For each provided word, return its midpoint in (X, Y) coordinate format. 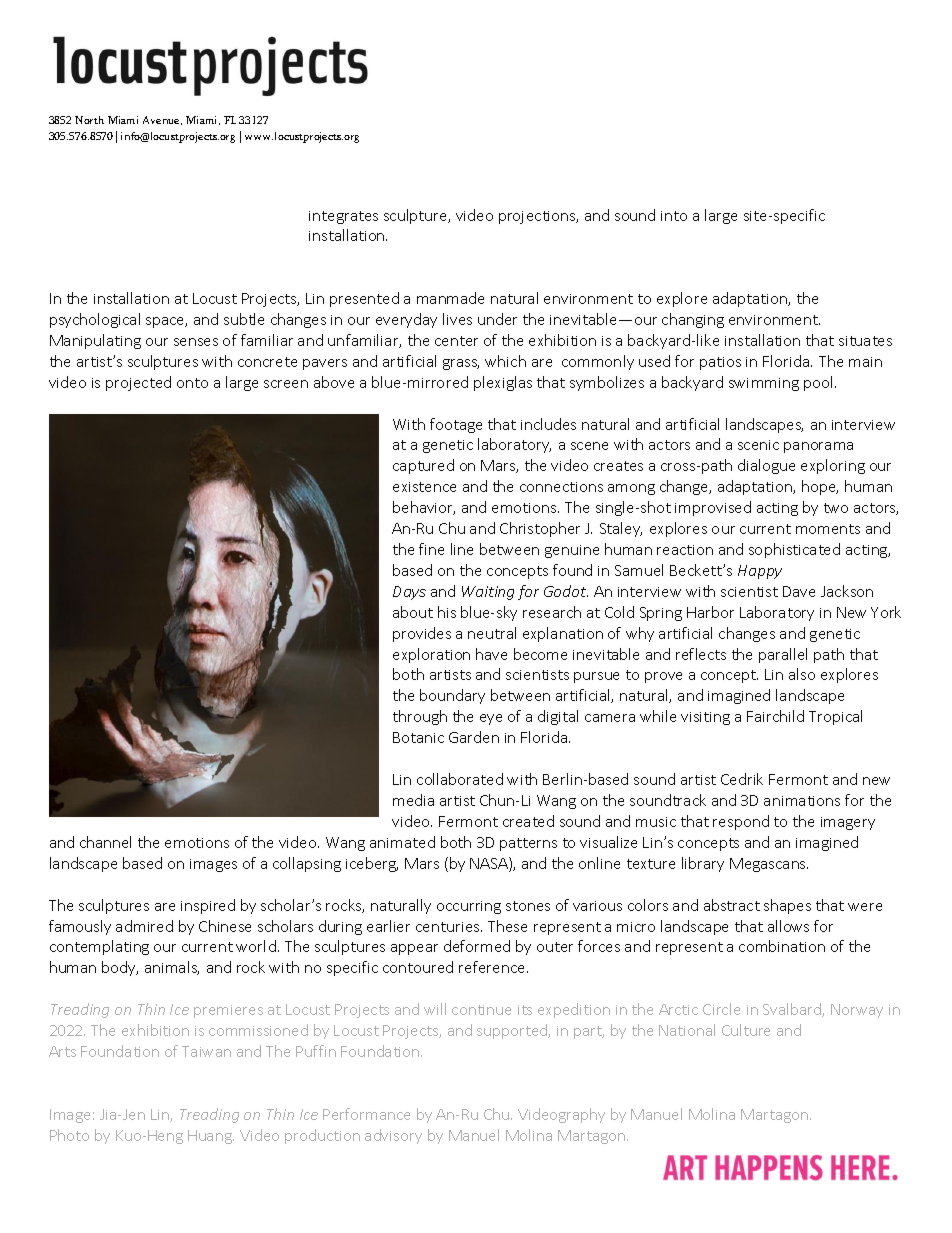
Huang (211, 1137)
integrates (343, 217)
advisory (393, 1136)
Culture (746, 1030)
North (89, 120)
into (674, 216)
